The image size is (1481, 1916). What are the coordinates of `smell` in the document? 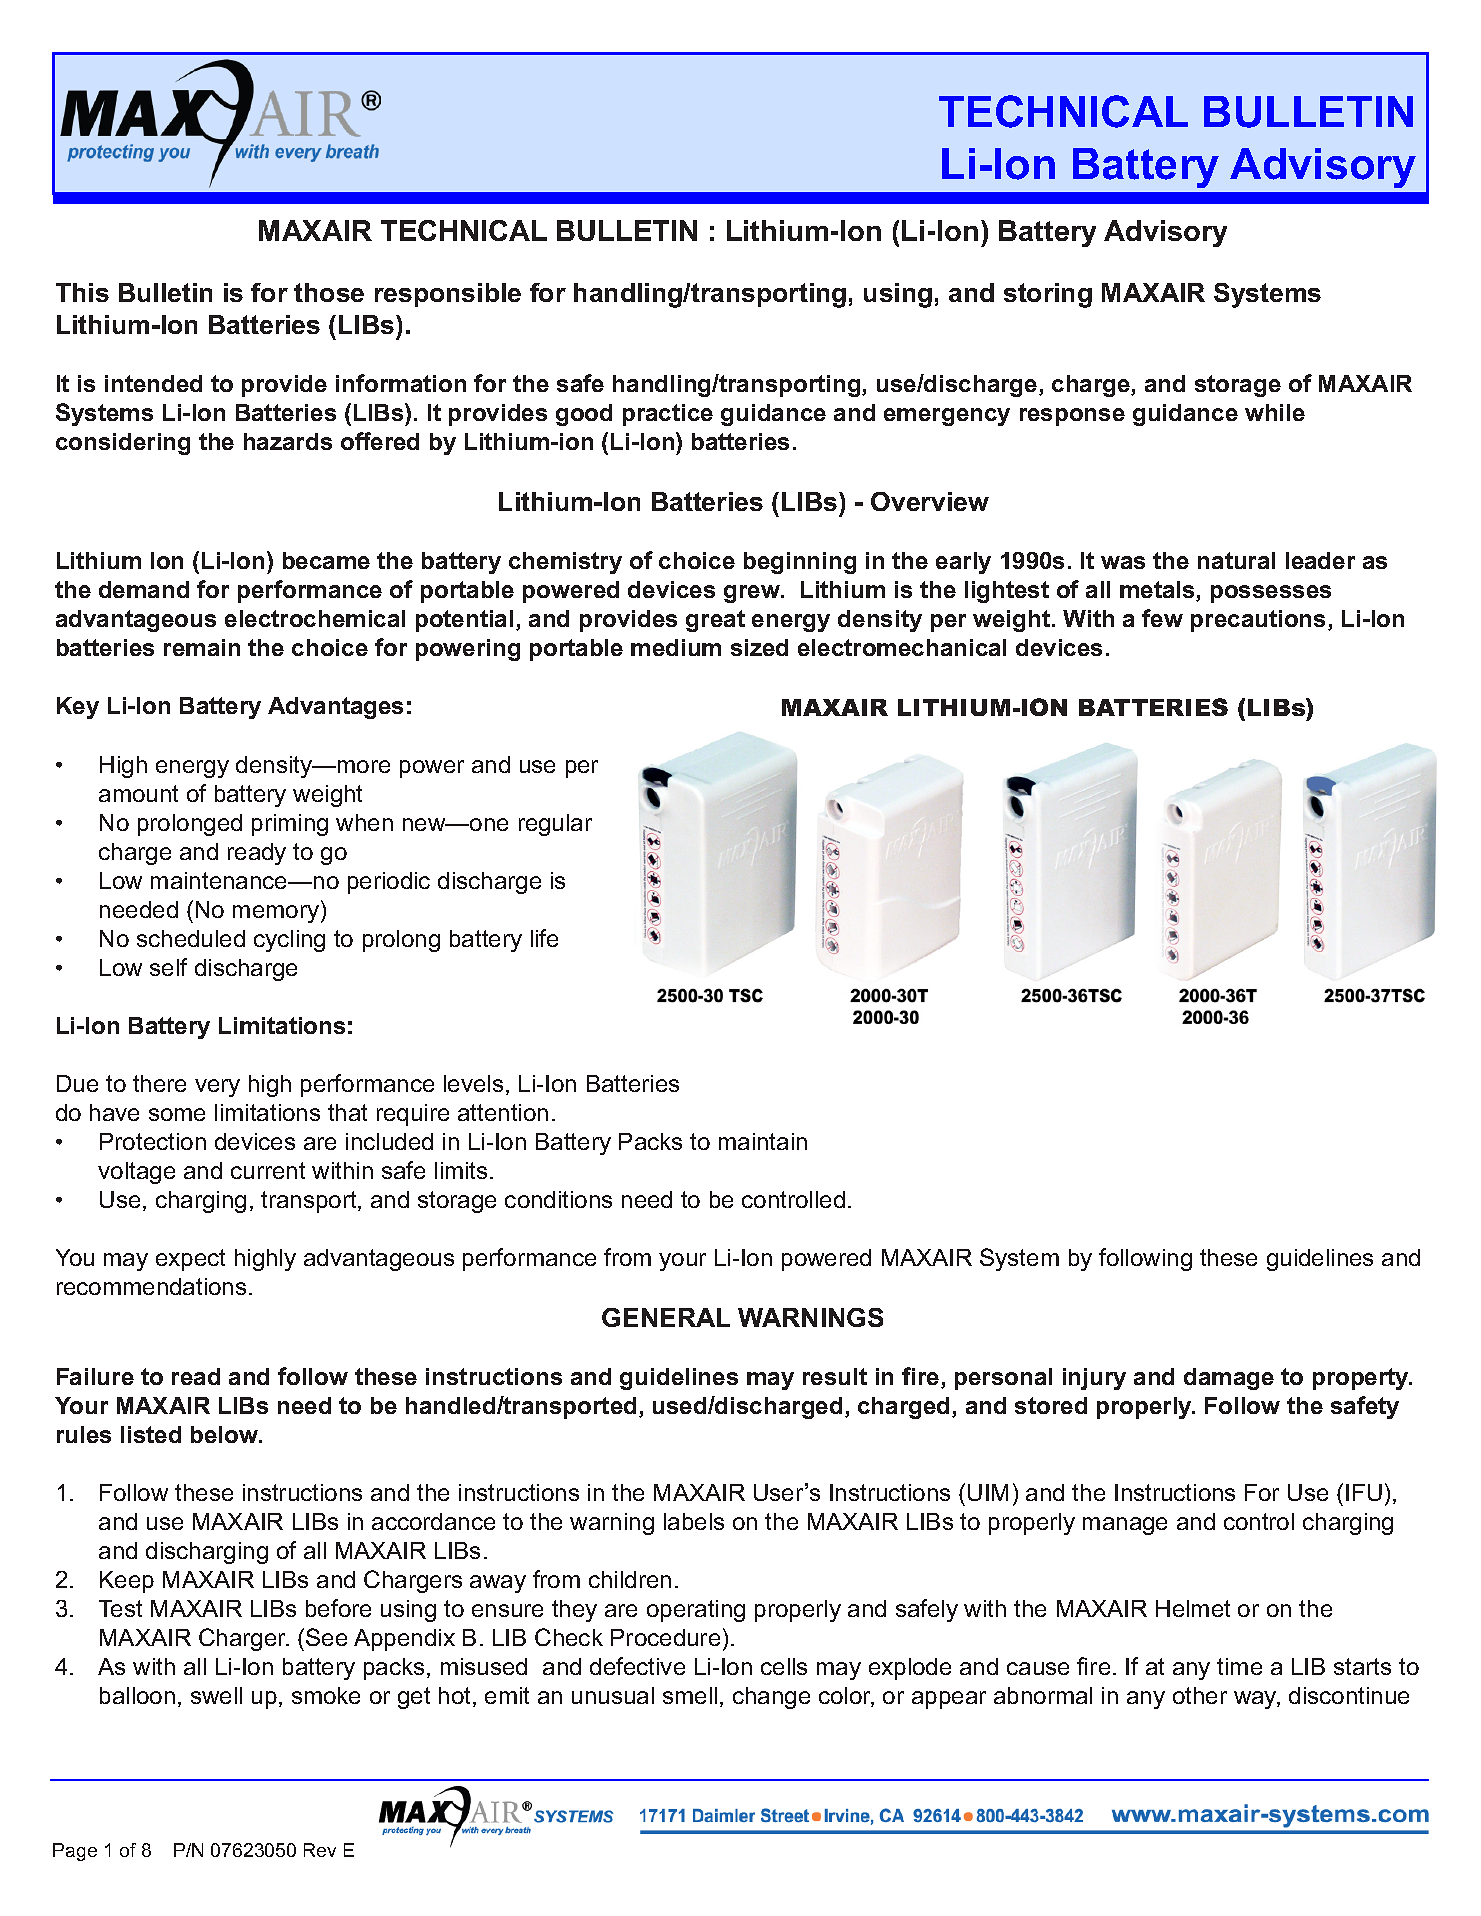 It's located at (690, 1695).
